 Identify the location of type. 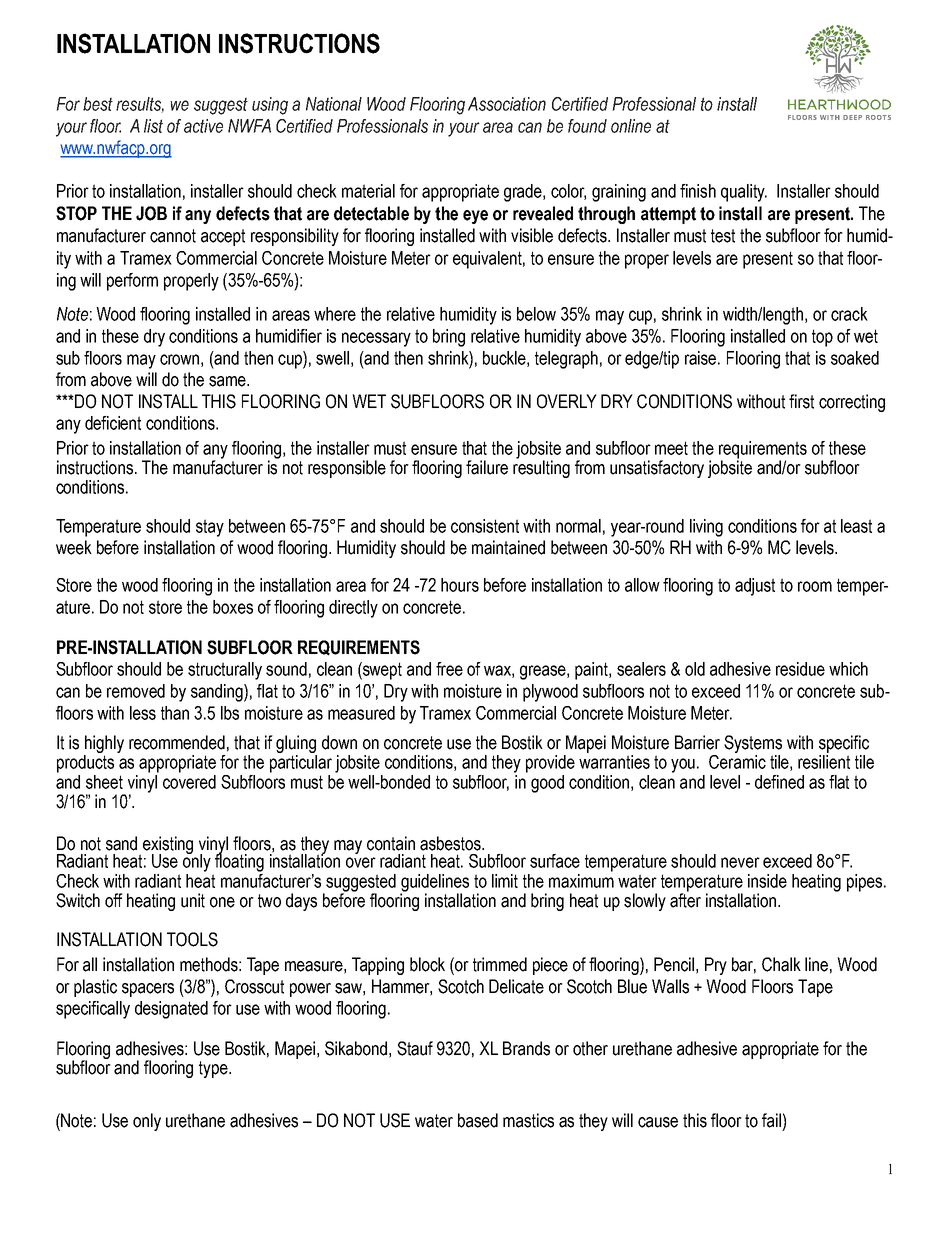
(214, 1069).
